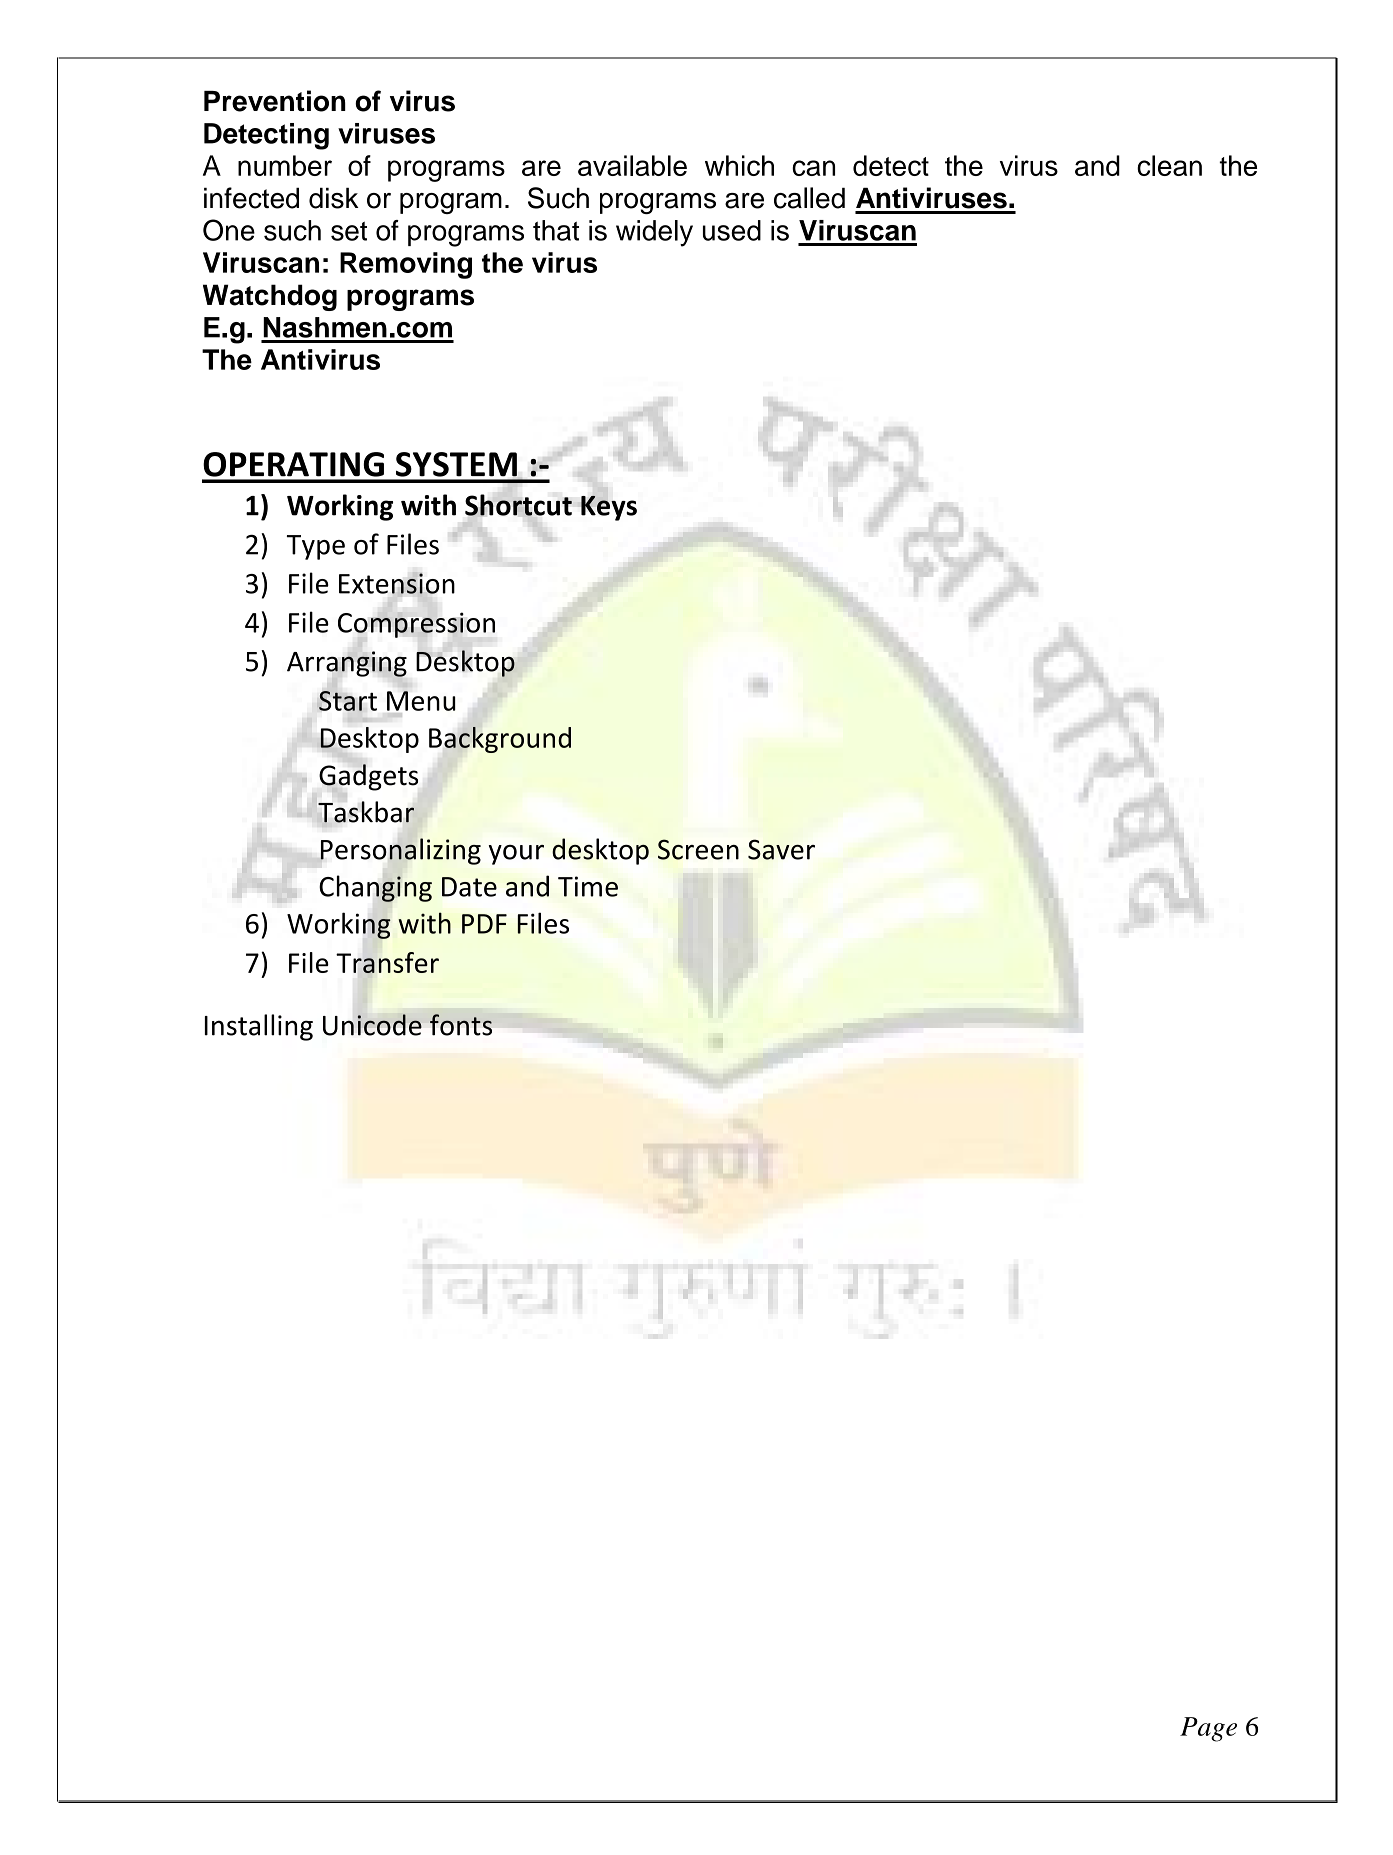 Image resolution: width=1393 pixels, height=1855 pixels. Describe the element at coordinates (781, 849) in the screenshot. I see `Saver` at that location.
